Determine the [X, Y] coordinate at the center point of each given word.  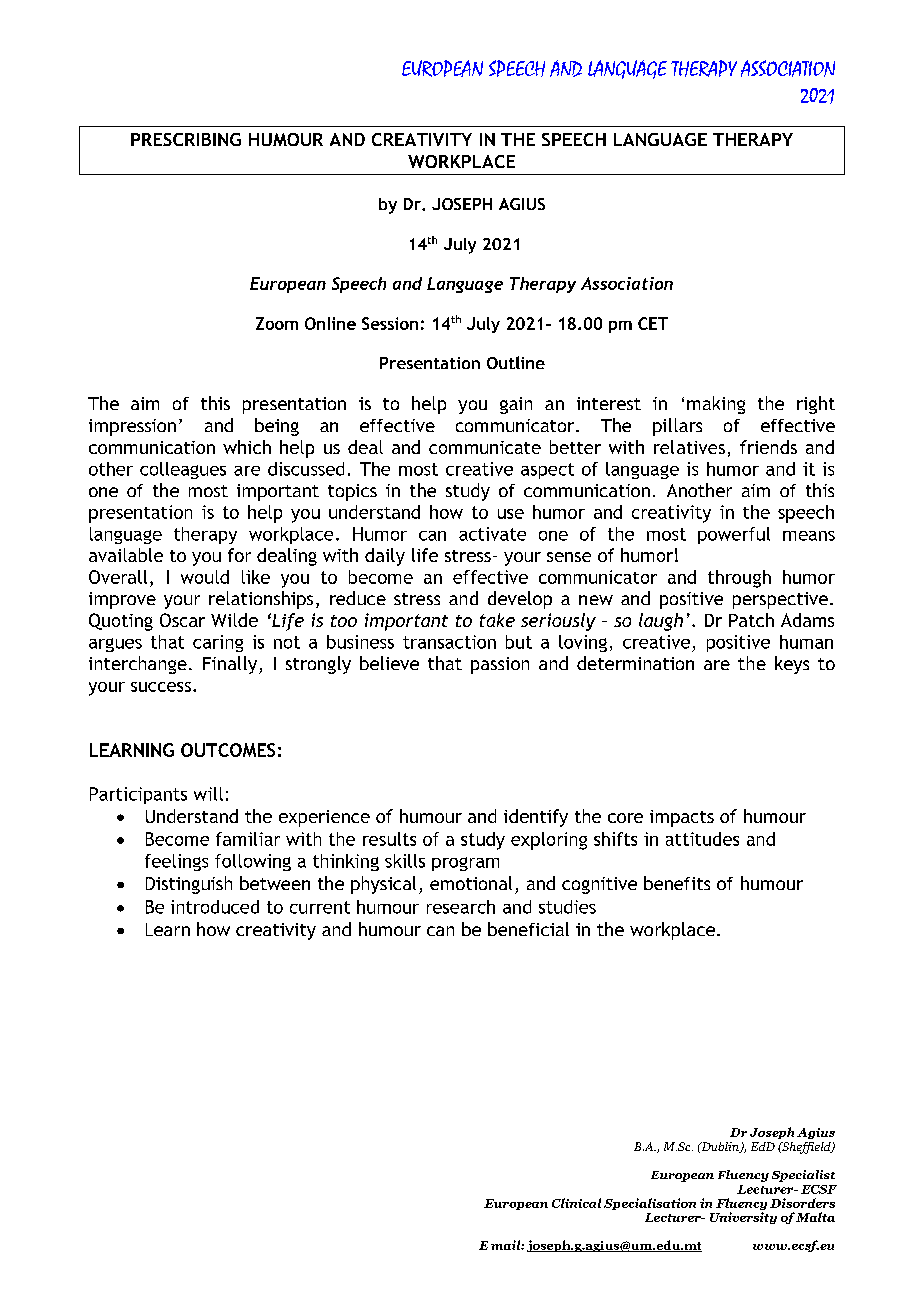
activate [492, 534]
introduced [215, 907]
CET [653, 323]
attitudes [702, 839]
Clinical [576, 1203]
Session [390, 323]
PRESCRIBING [186, 139]
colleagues [183, 470]
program [465, 864]
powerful [734, 535]
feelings [176, 862]
